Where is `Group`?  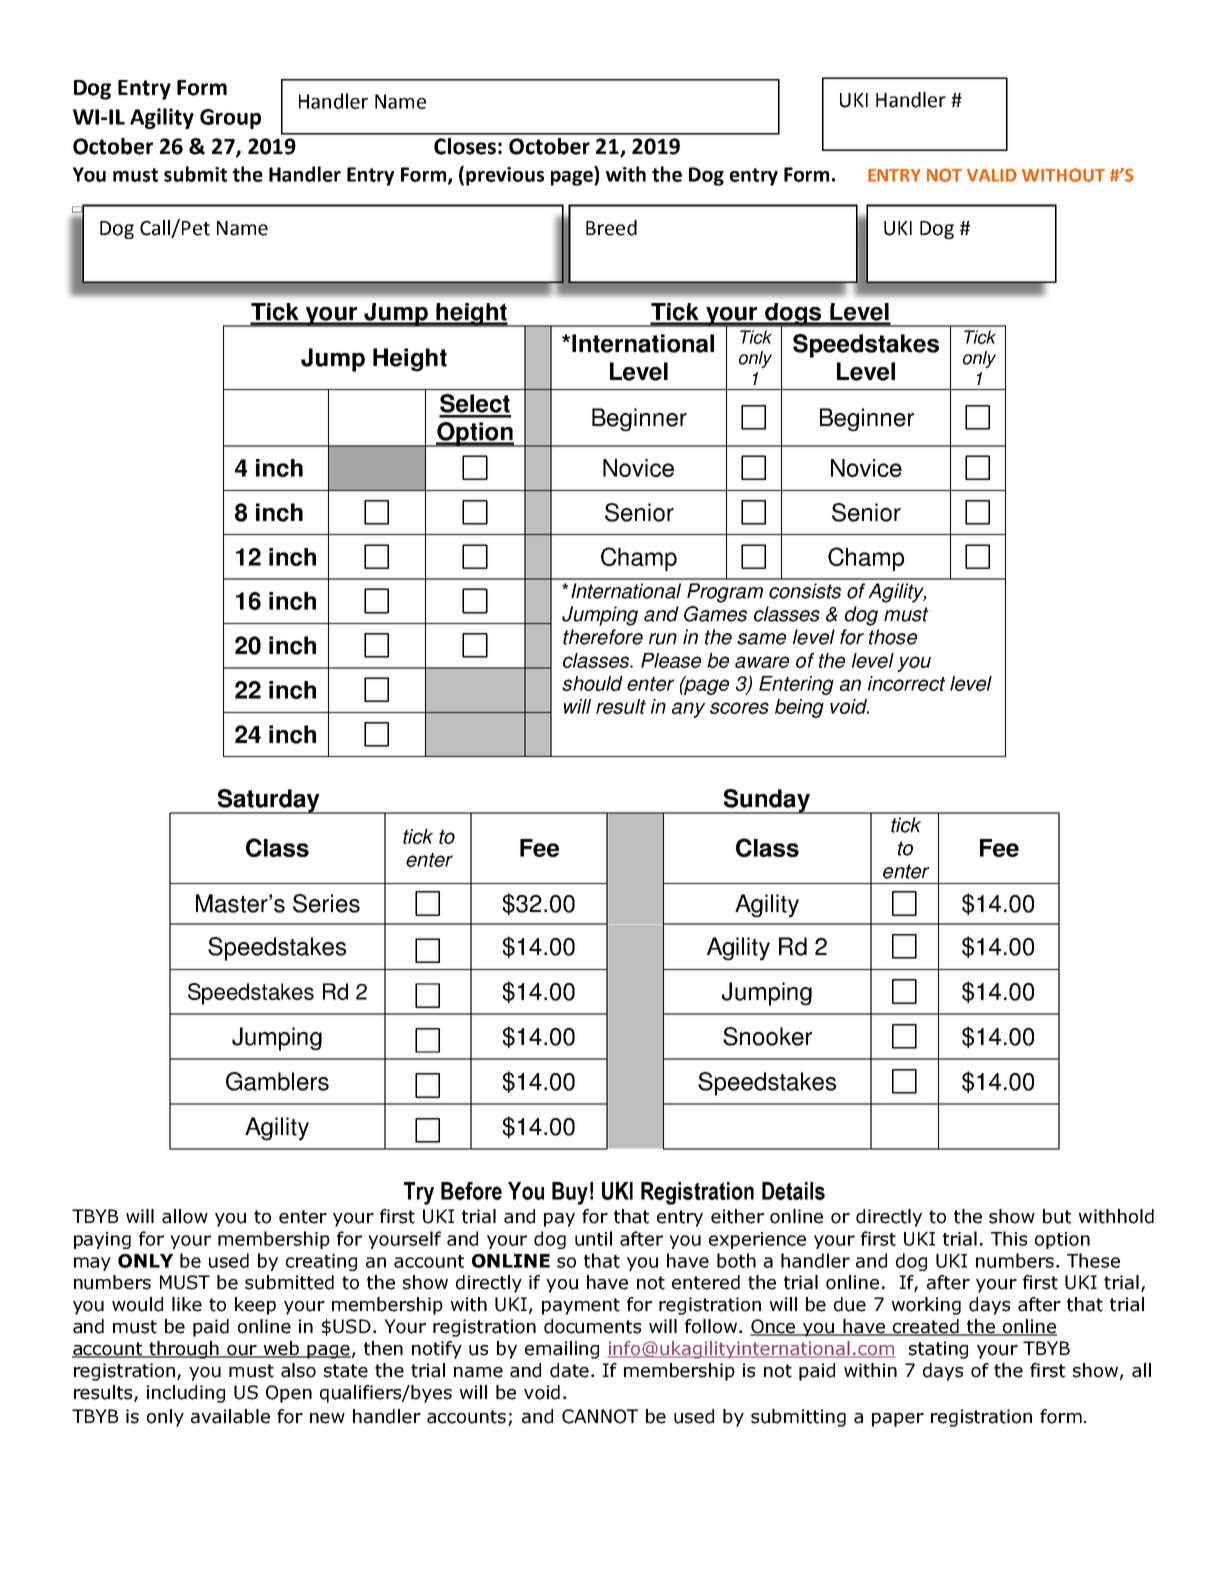 Group is located at coordinates (230, 119).
